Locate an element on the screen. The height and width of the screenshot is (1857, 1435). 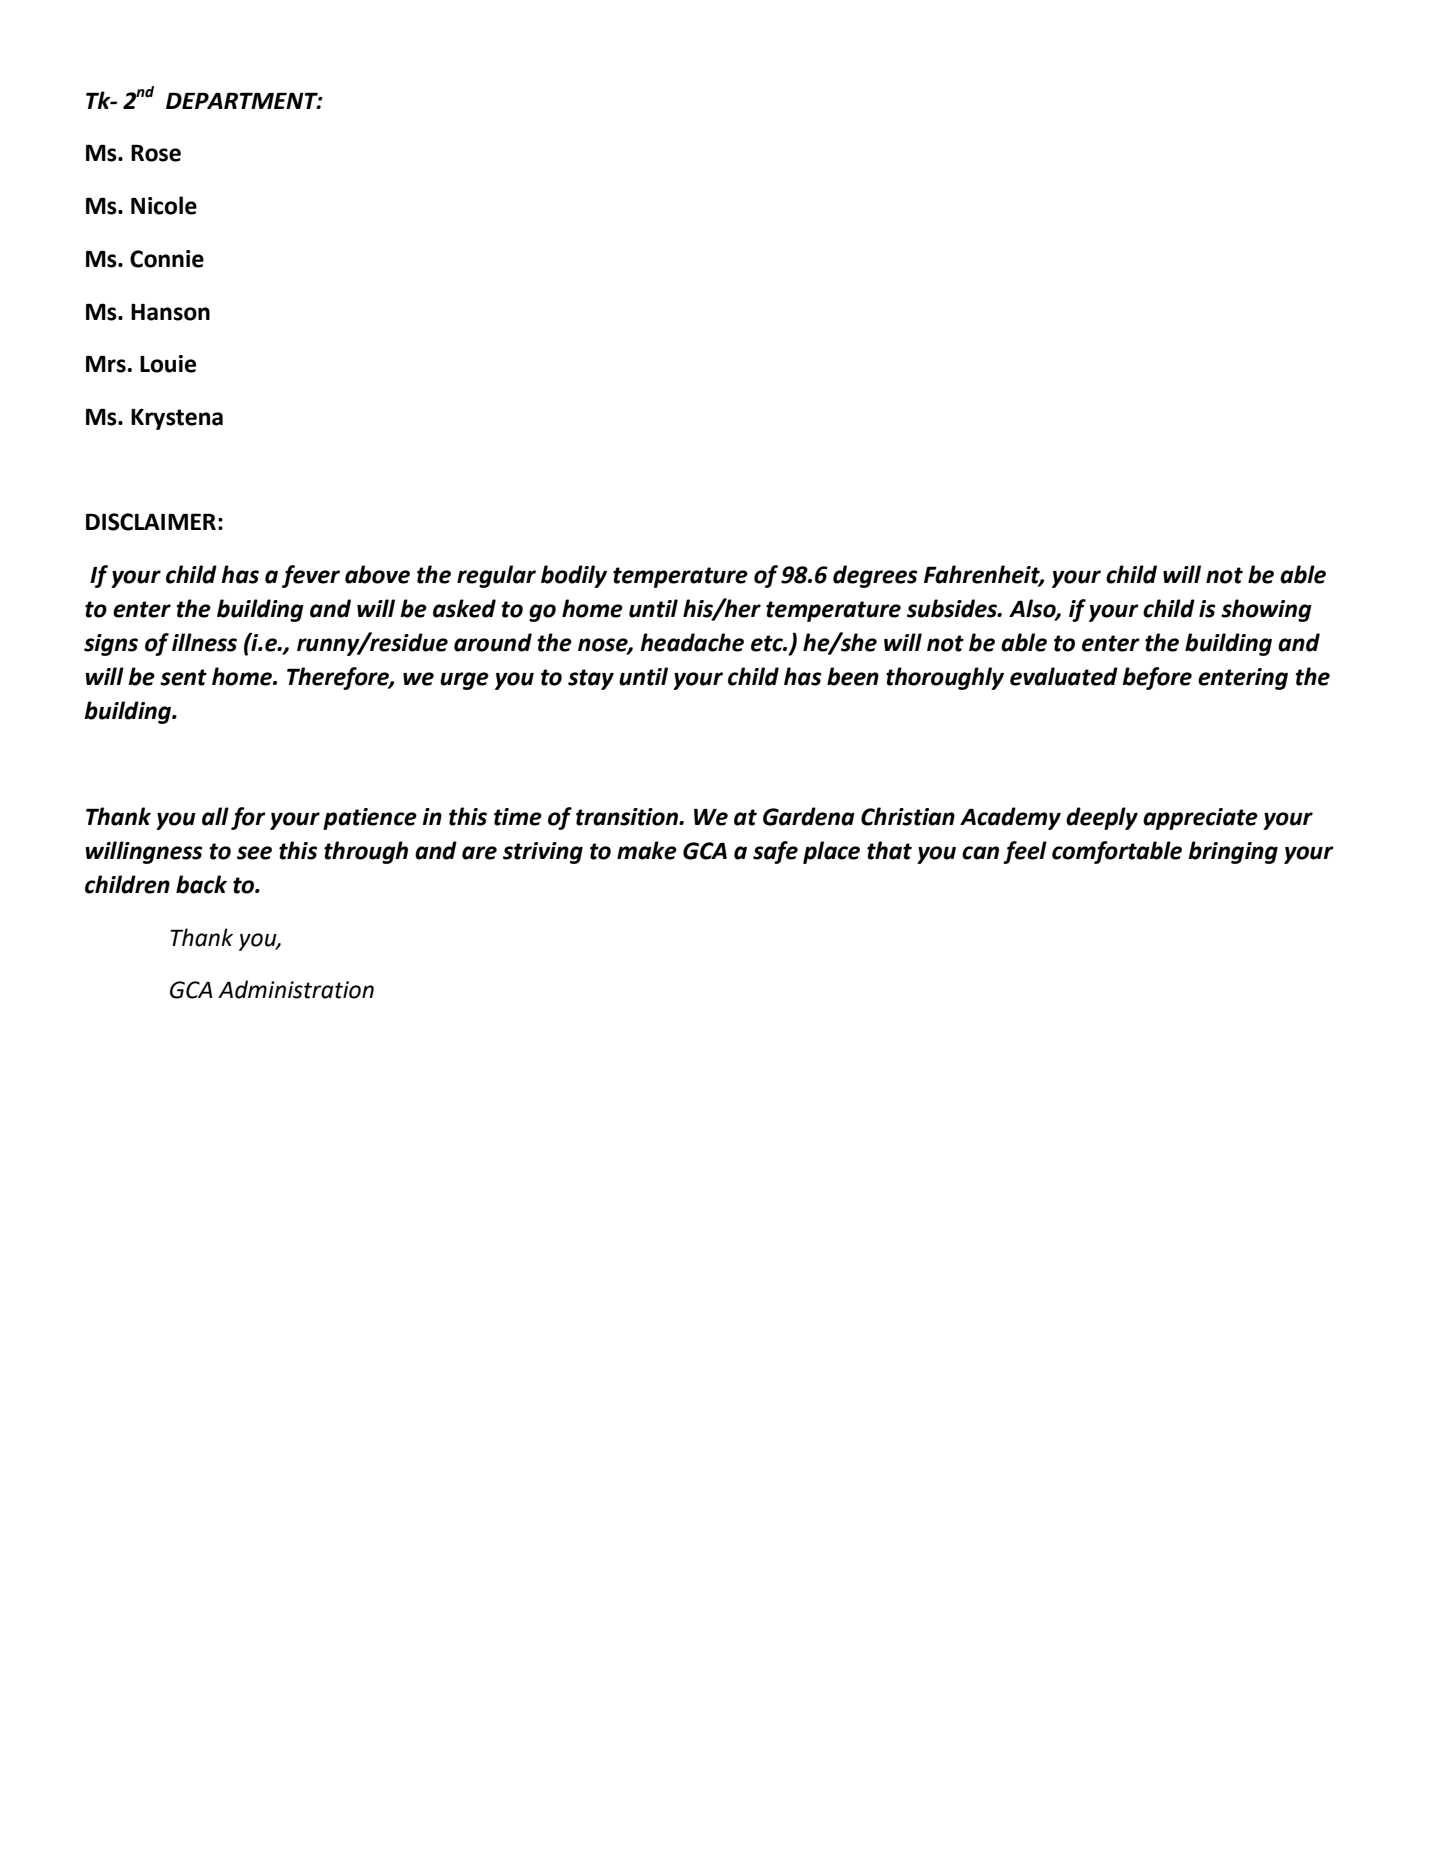
Connie is located at coordinates (167, 259).
